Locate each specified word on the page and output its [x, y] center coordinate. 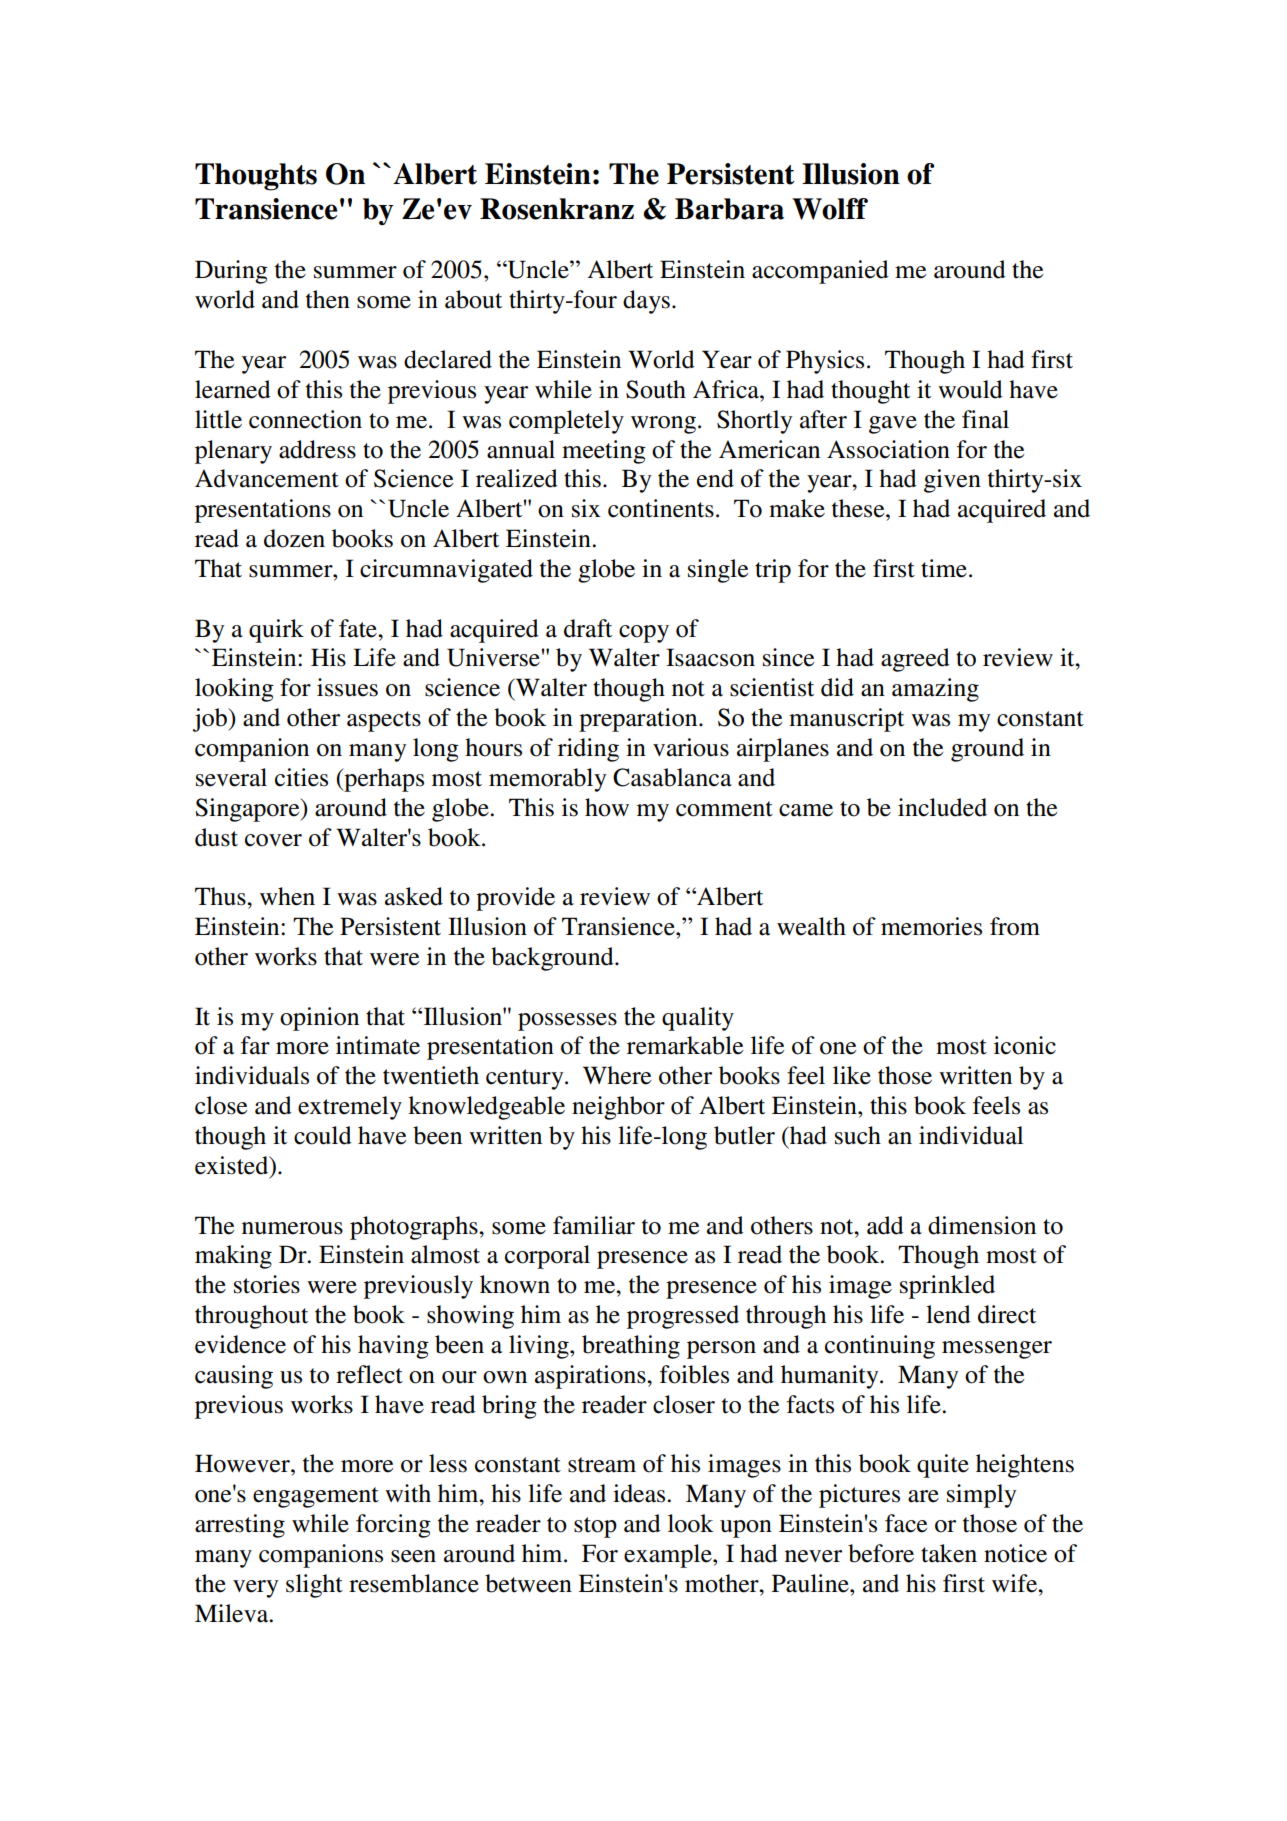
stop [595, 1527]
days [646, 302]
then [328, 299]
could [323, 1135]
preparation [639, 720]
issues [347, 687]
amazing [935, 690]
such [858, 1135]
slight [314, 1586]
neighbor [618, 1108]
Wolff [830, 209]
